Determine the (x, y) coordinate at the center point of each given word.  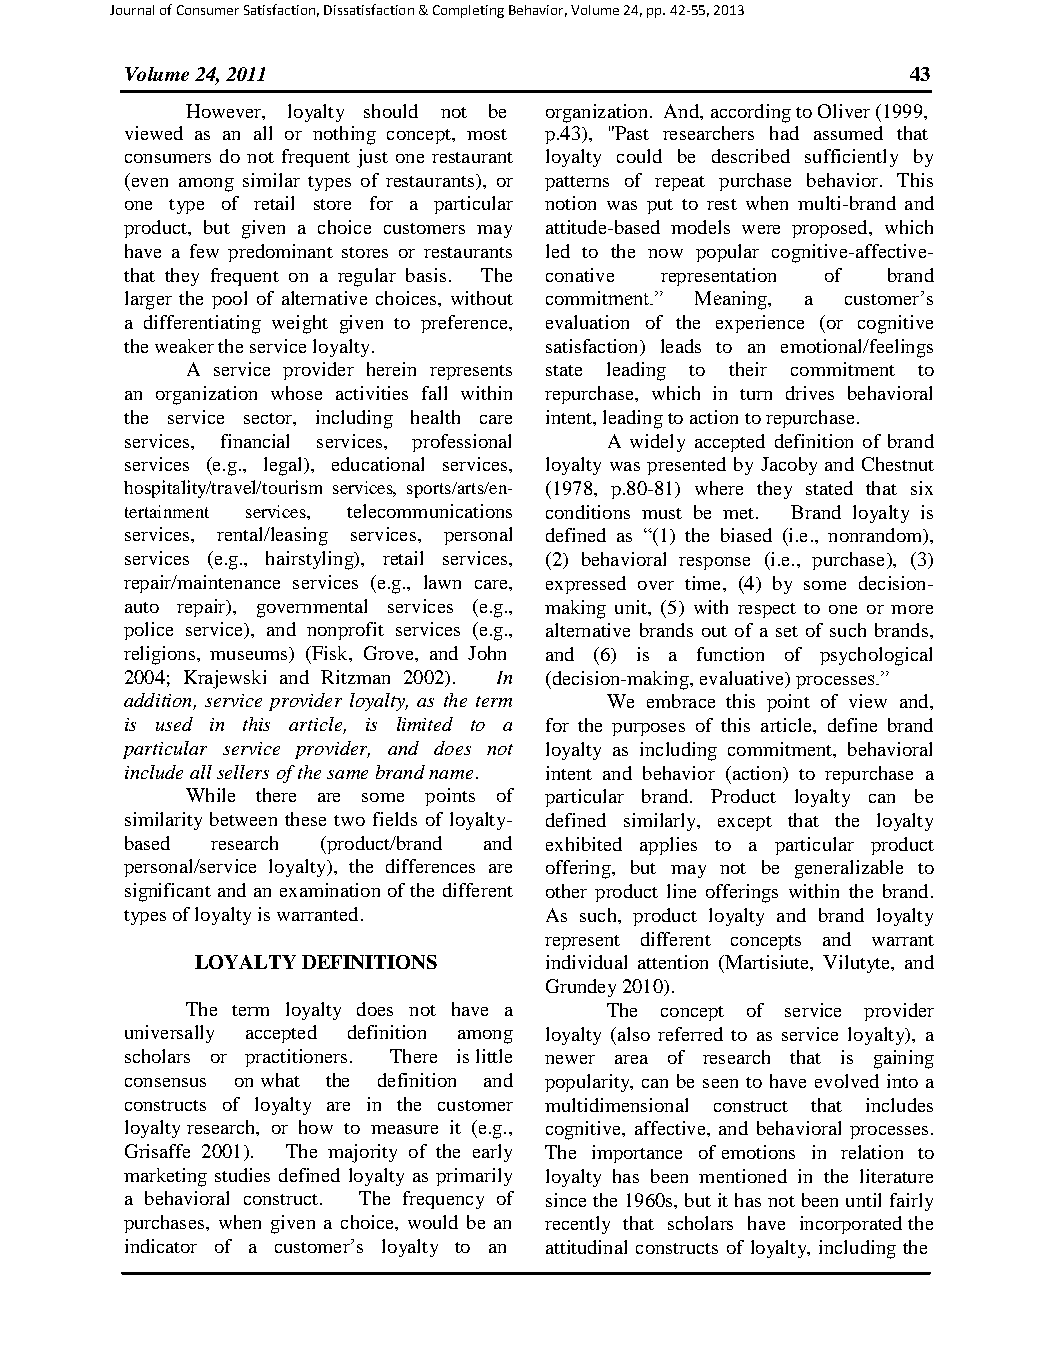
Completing (468, 11)
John (487, 653)
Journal (132, 10)
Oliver (844, 111)
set (787, 631)
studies (242, 1175)
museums (250, 657)
